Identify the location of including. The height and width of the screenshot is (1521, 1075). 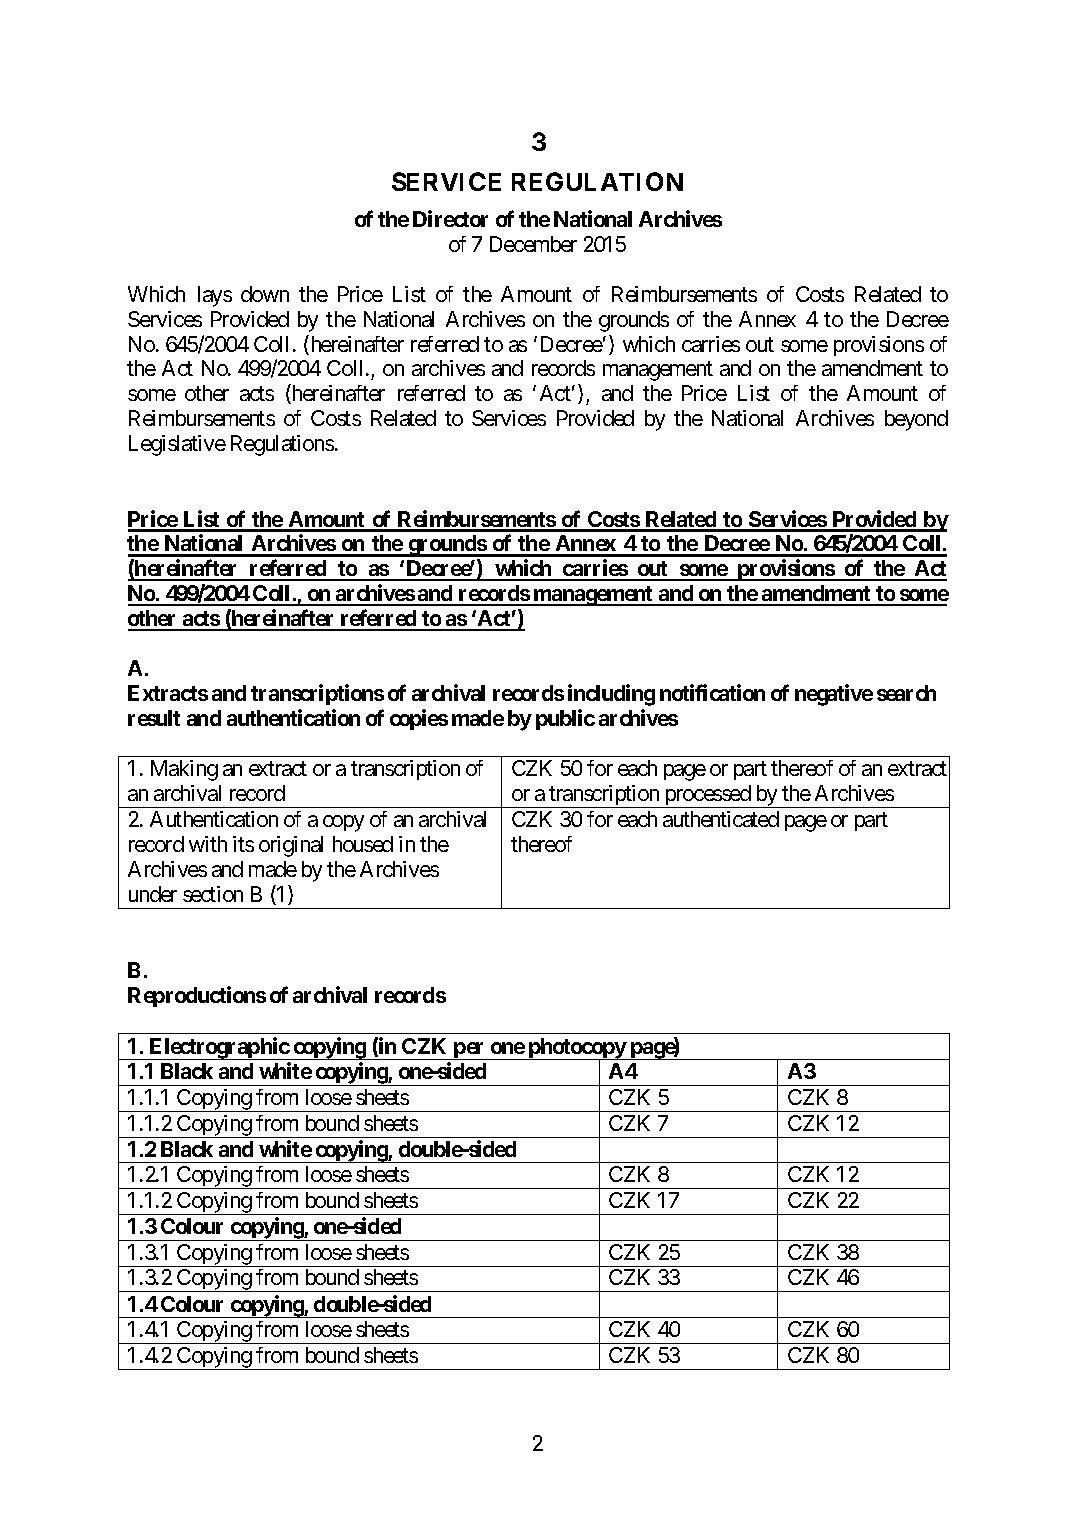
(611, 695).
